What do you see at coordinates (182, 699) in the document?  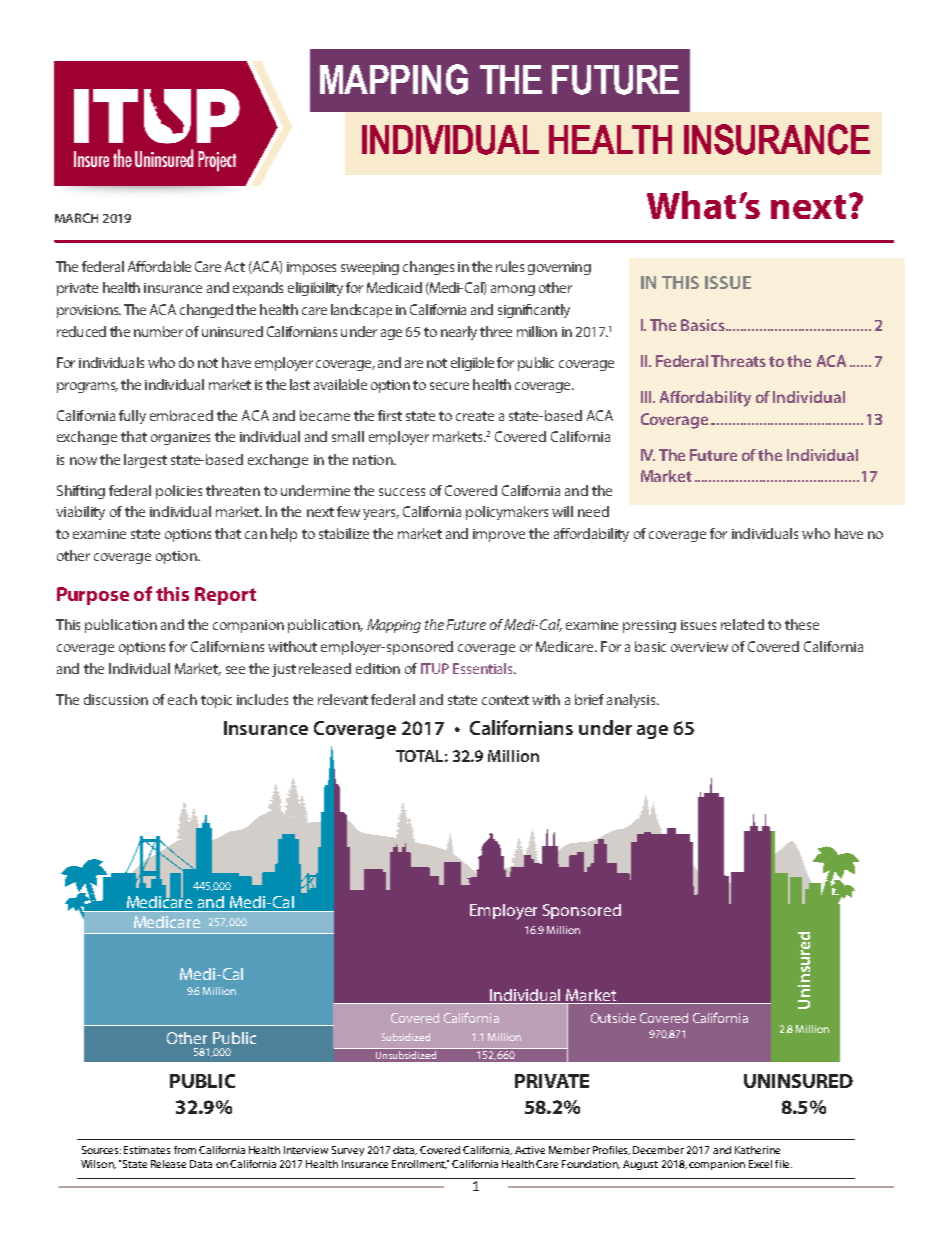 I see `each` at bounding box center [182, 699].
